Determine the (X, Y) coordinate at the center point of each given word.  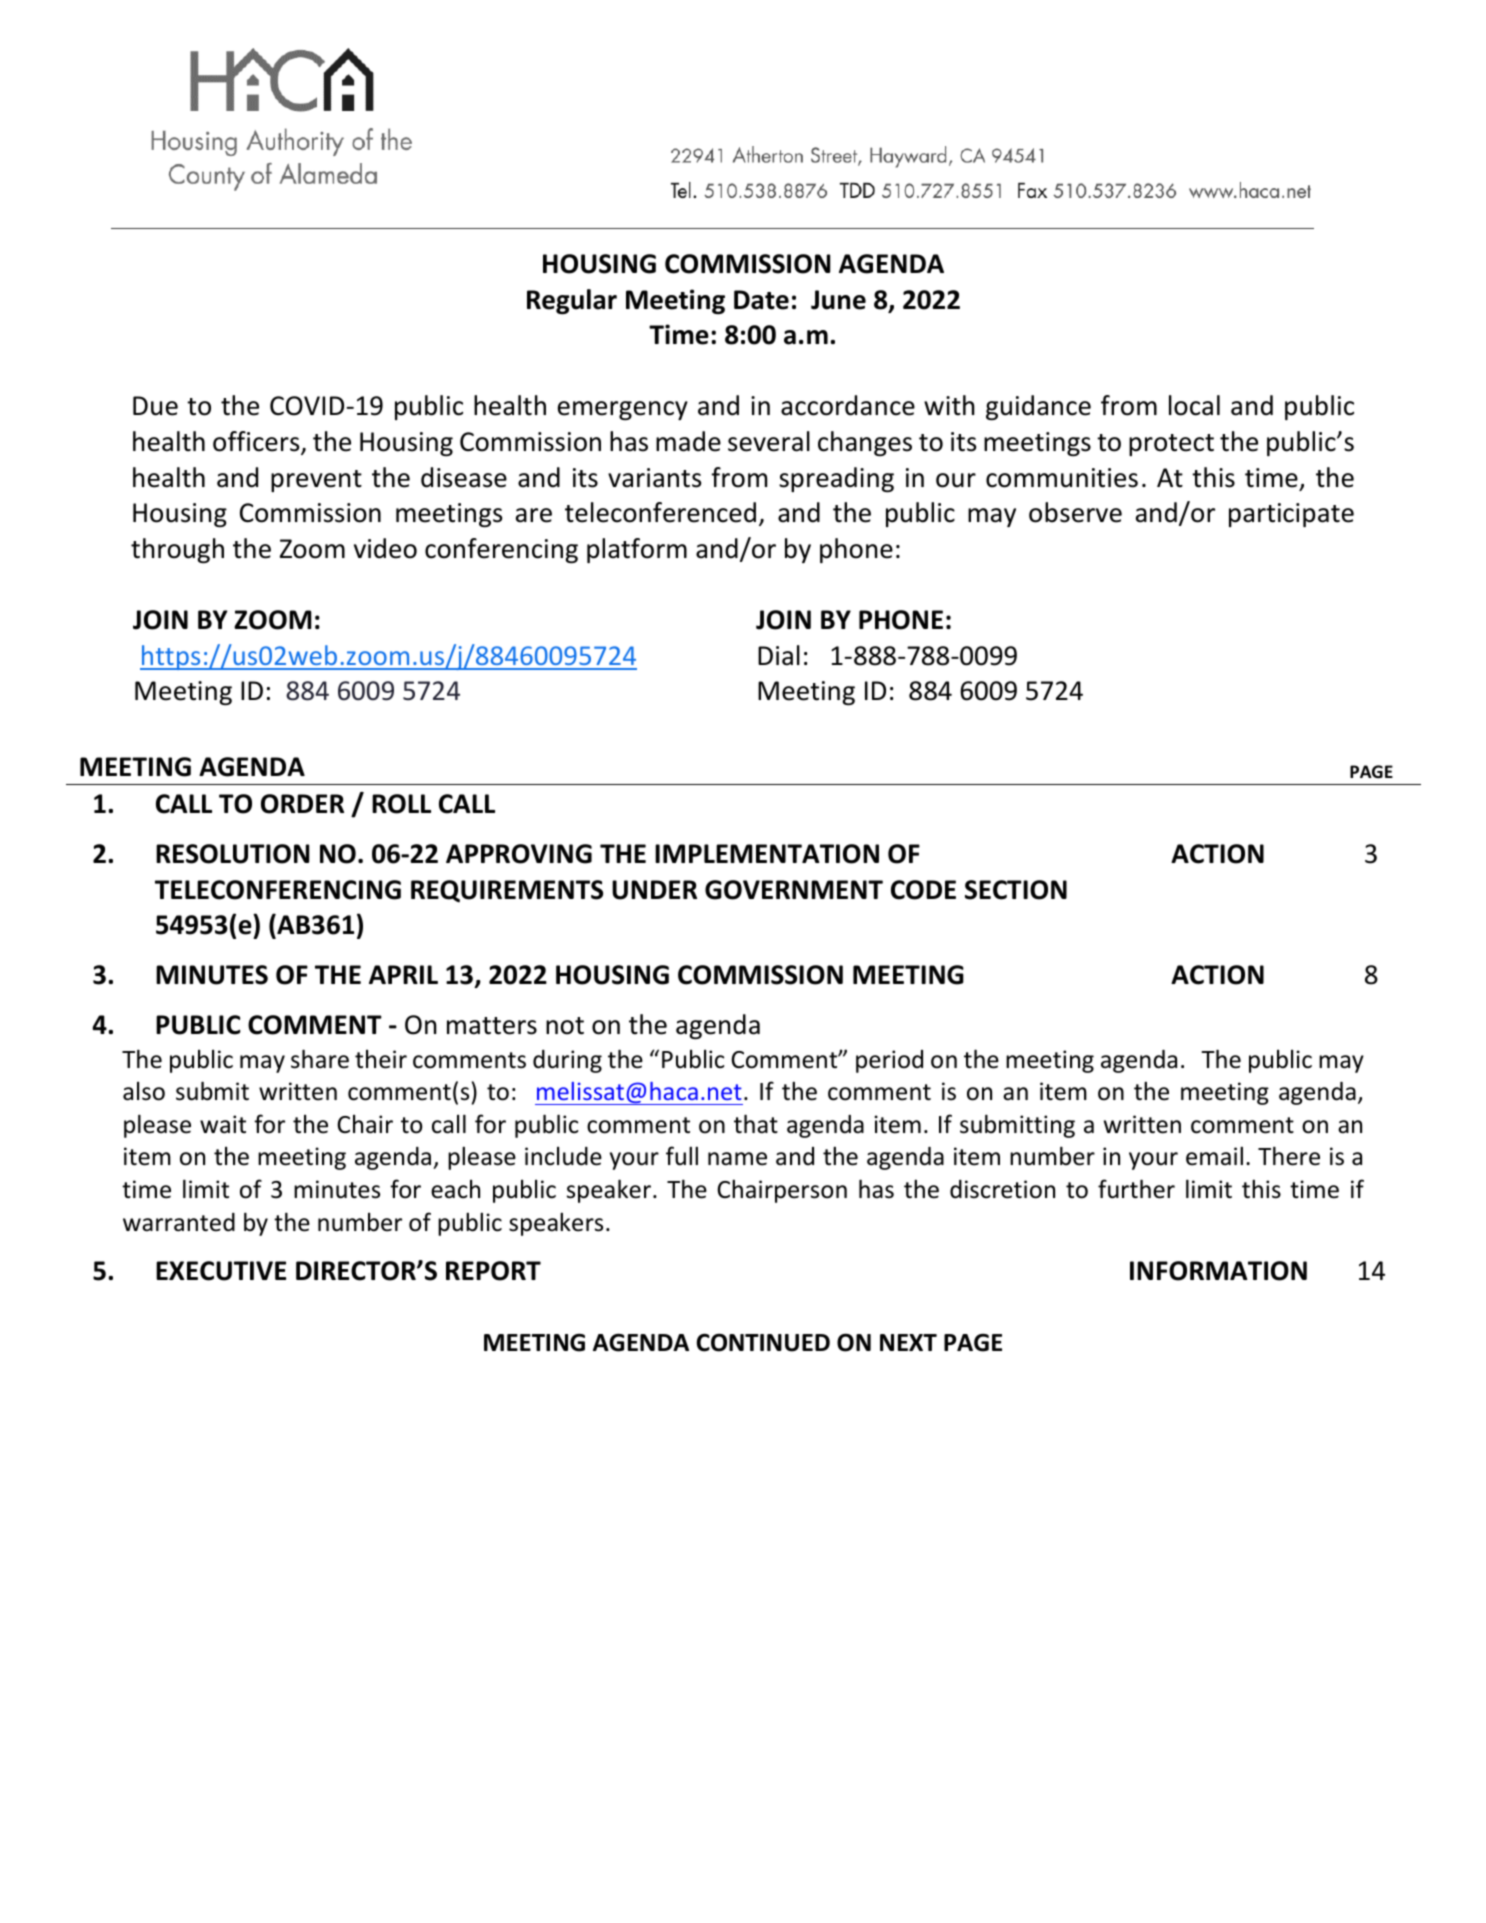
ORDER (302, 804)
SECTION (1016, 890)
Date (761, 300)
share (320, 1059)
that (756, 1124)
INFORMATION (1218, 1271)
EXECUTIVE (221, 1271)
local (1194, 405)
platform (637, 550)
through (177, 551)
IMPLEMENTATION (767, 854)
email (1214, 1156)
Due (155, 406)
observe (1075, 512)
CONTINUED (763, 1342)
